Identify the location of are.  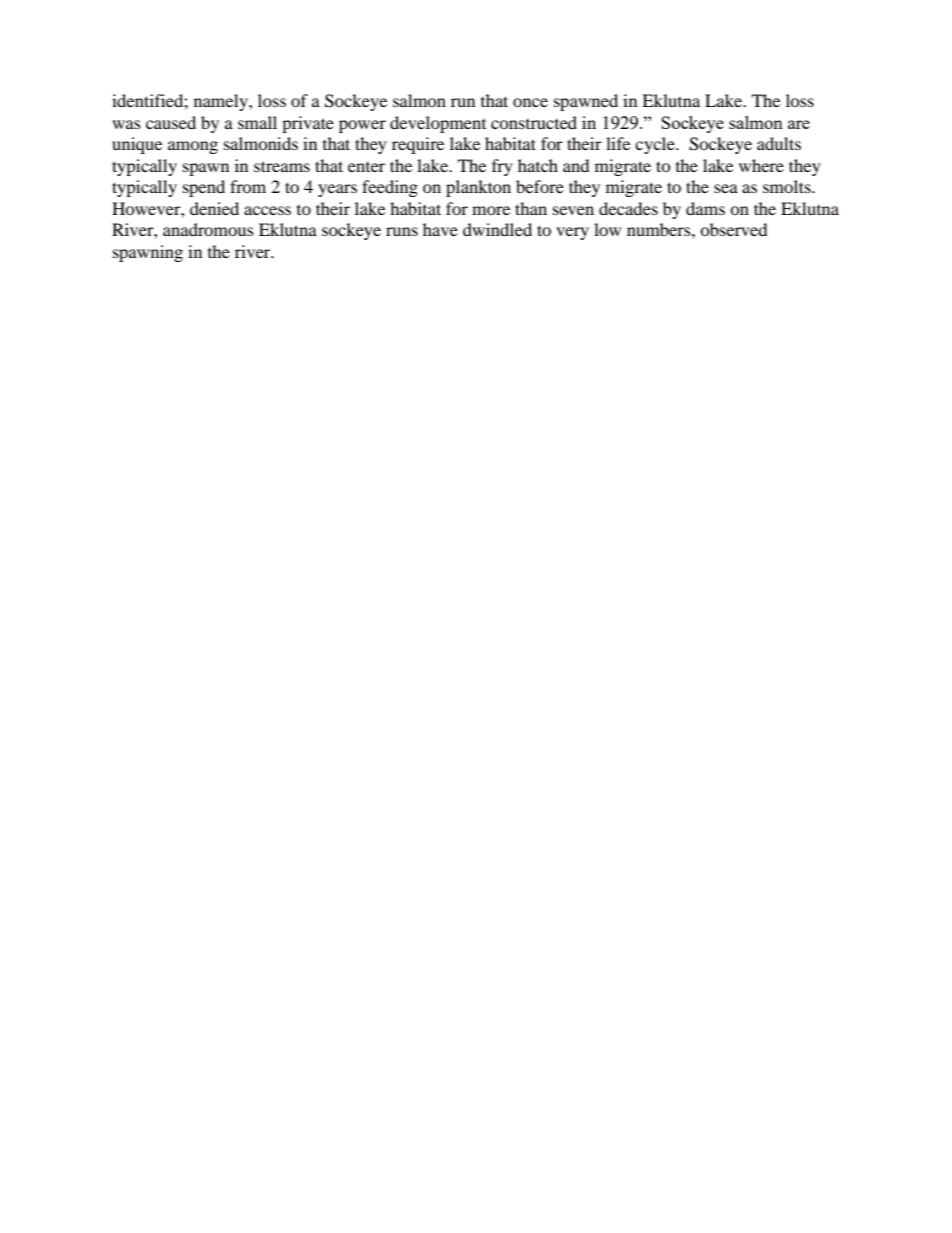
(799, 124).
